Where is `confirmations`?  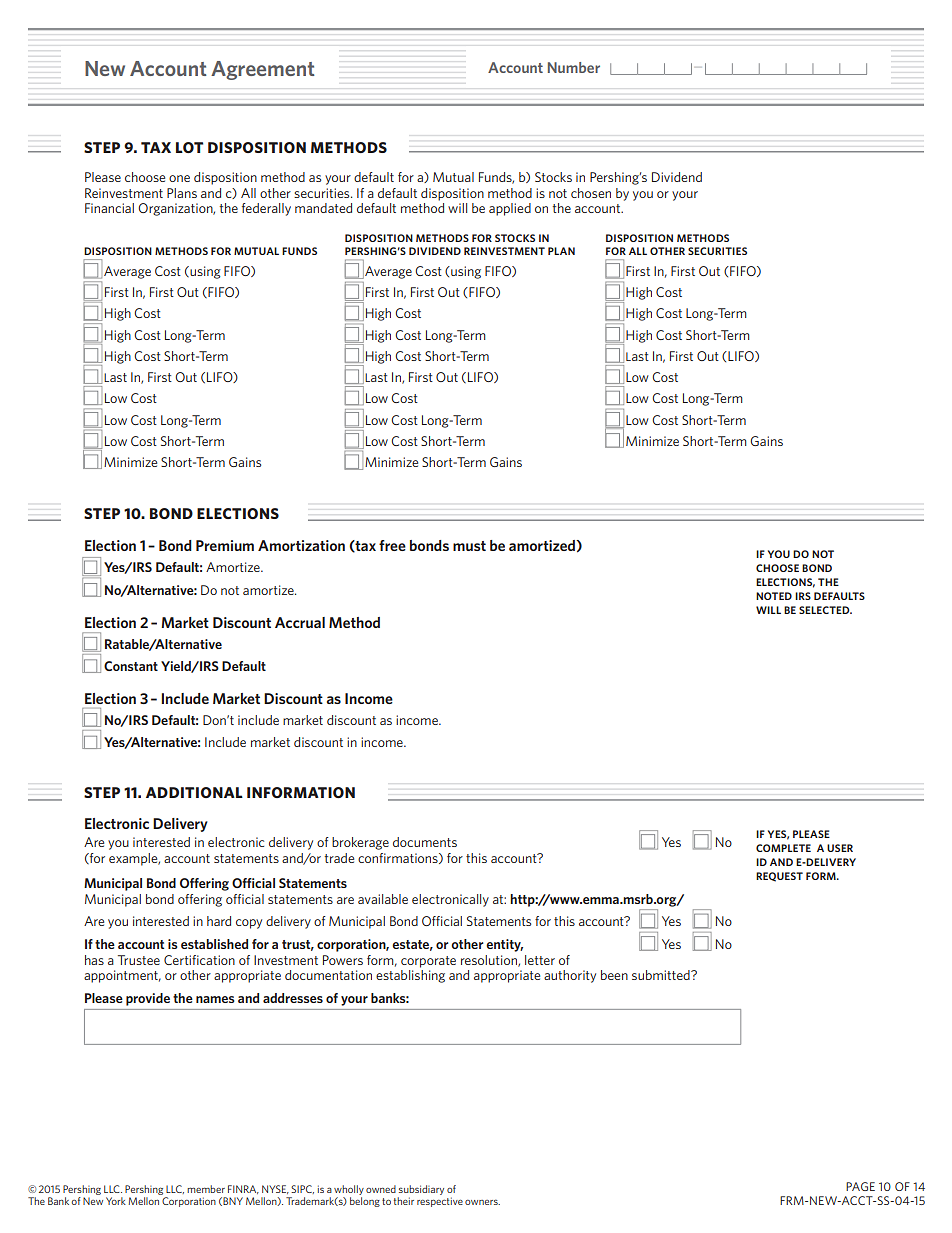
confirmations is located at coordinates (399, 858).
